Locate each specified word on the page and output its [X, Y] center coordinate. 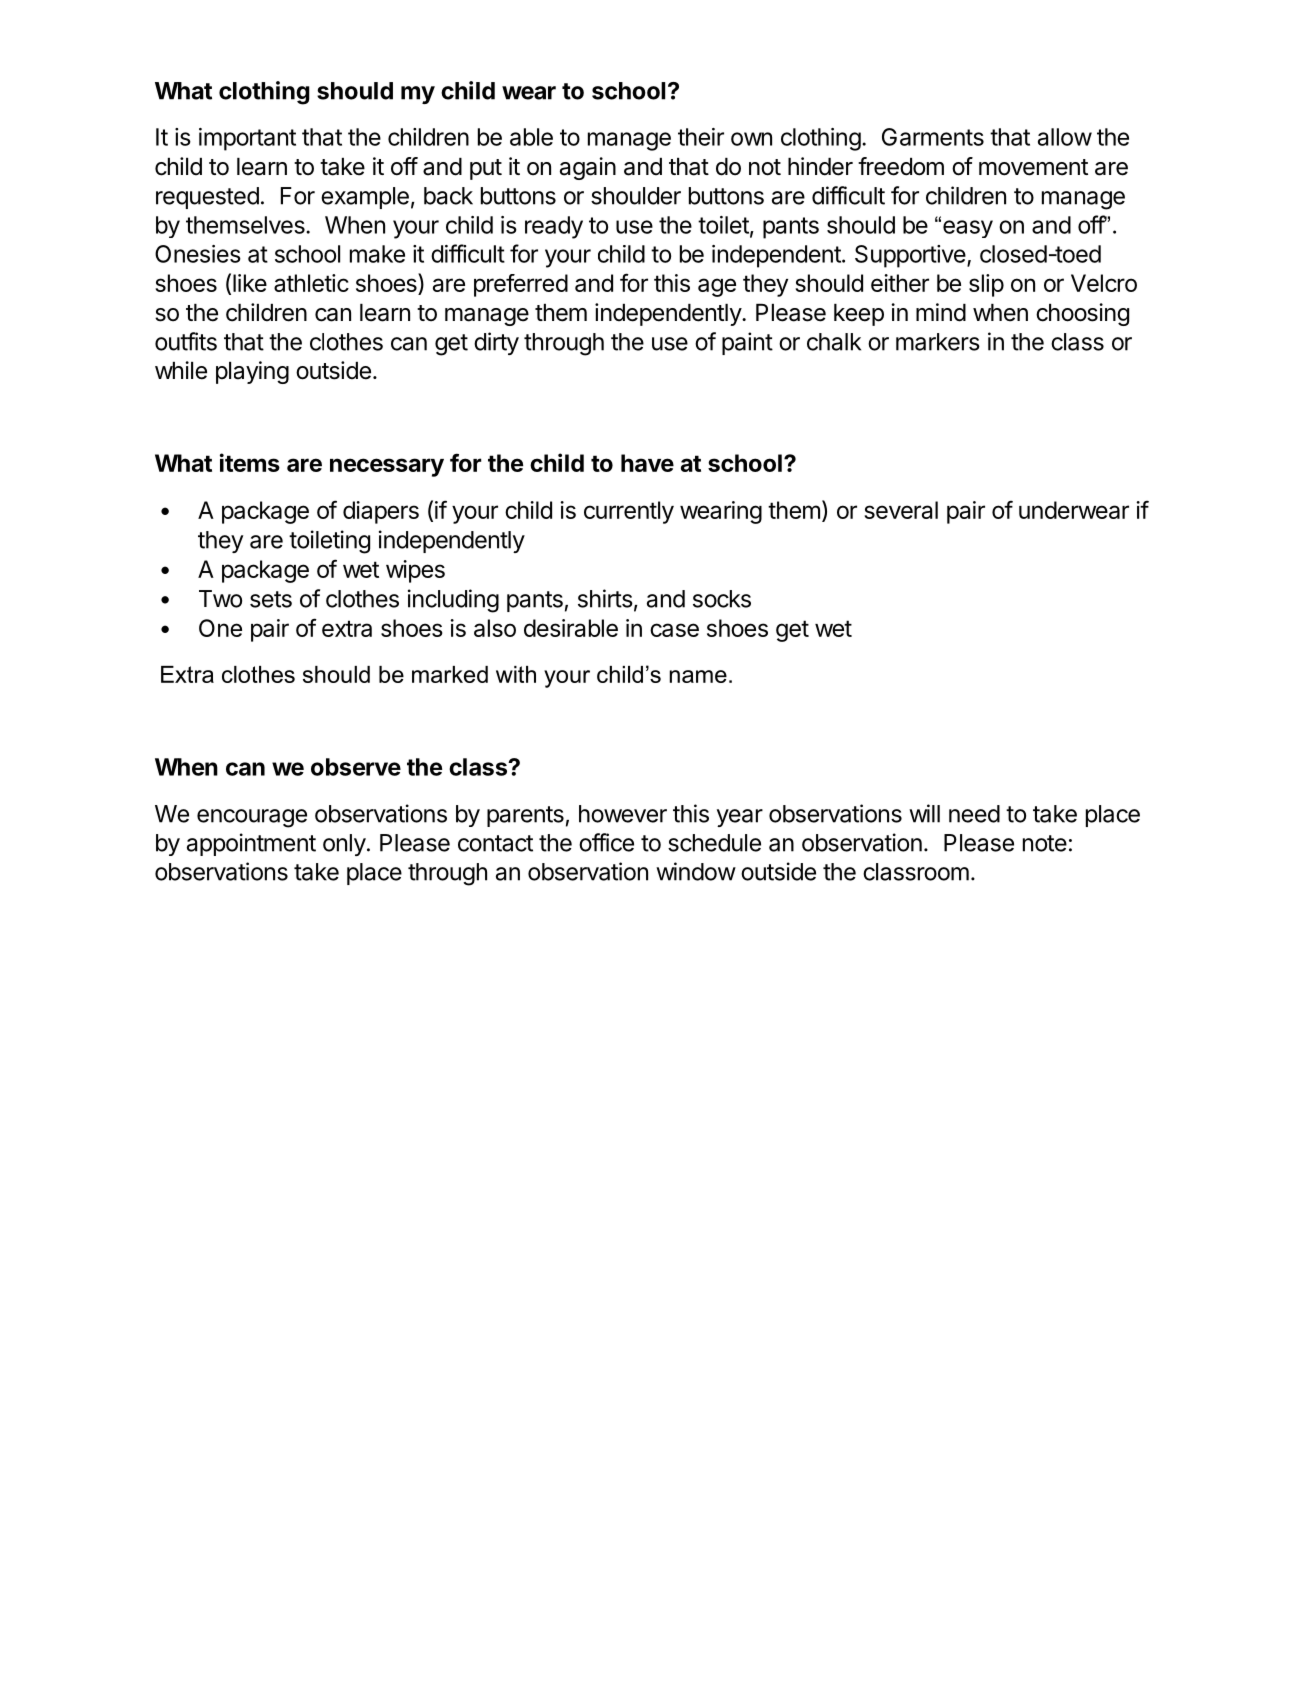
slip [986, 285]
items [250, 462]
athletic [311, 283]
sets [271, 599]
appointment [251, 844]
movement [1033, 167]
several [901, 510]
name [698, 676]
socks [722, 599]
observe [356, 767]
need [974, 814]
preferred [521, 285]
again [588, 168]
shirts [605, 598]
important [247, 139]
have [647, 463]
